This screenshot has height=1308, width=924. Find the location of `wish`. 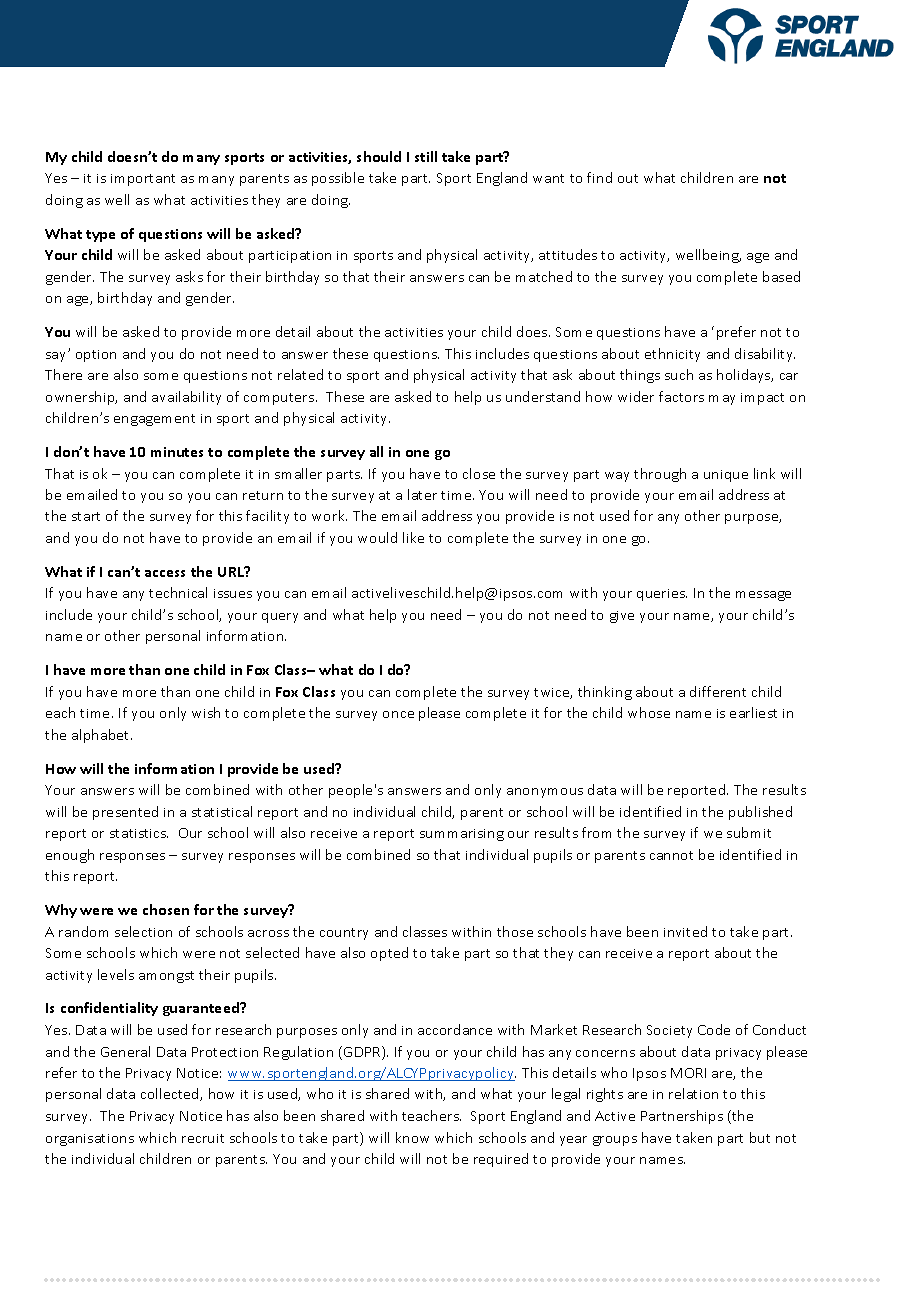

wish is located at coordinates (206, 712).
